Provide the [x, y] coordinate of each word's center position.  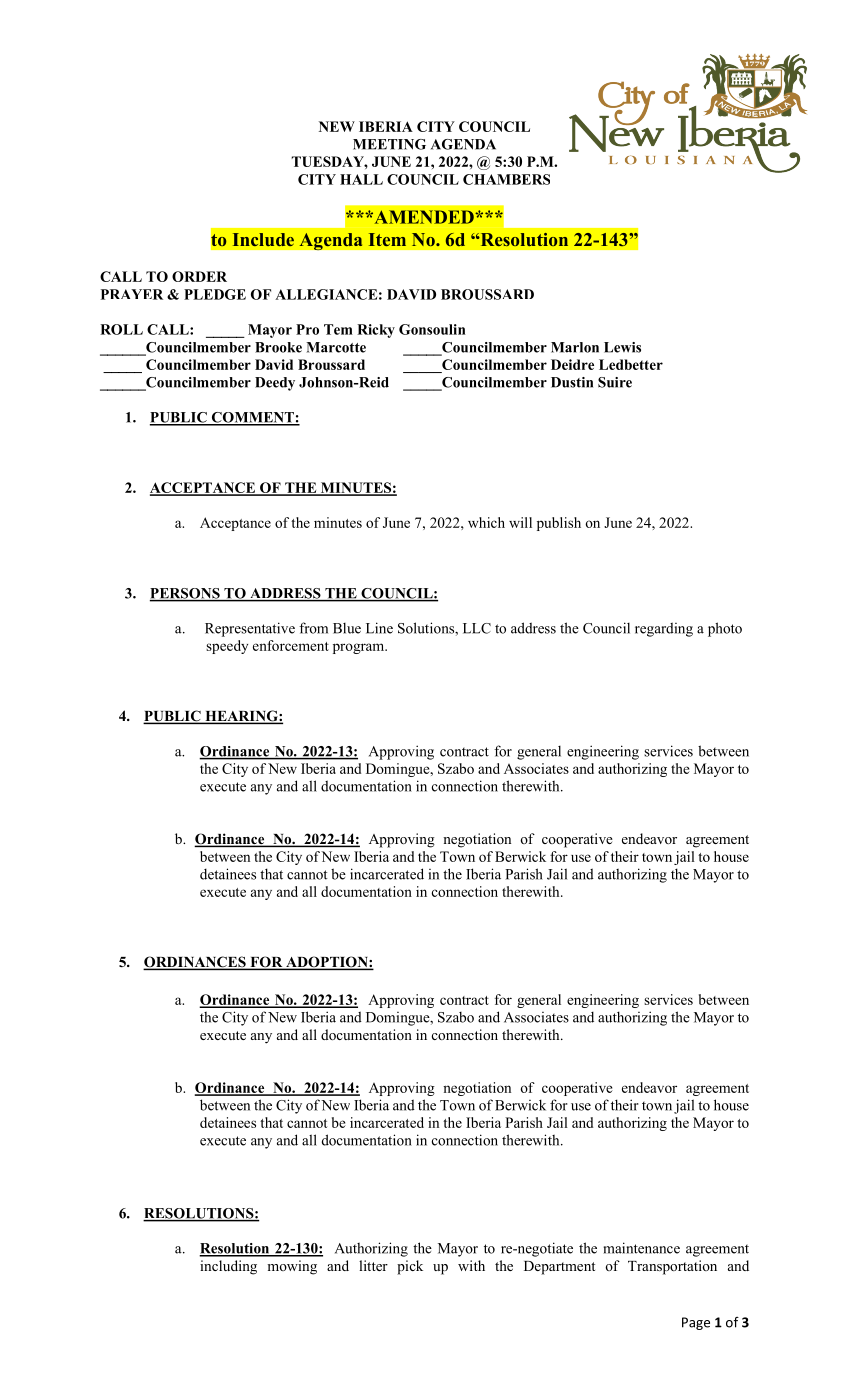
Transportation [672, 1267]
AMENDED [424, 217]
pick [410, 1267]
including [228, 1267]
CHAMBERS [506, 179]
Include [263, 239]
